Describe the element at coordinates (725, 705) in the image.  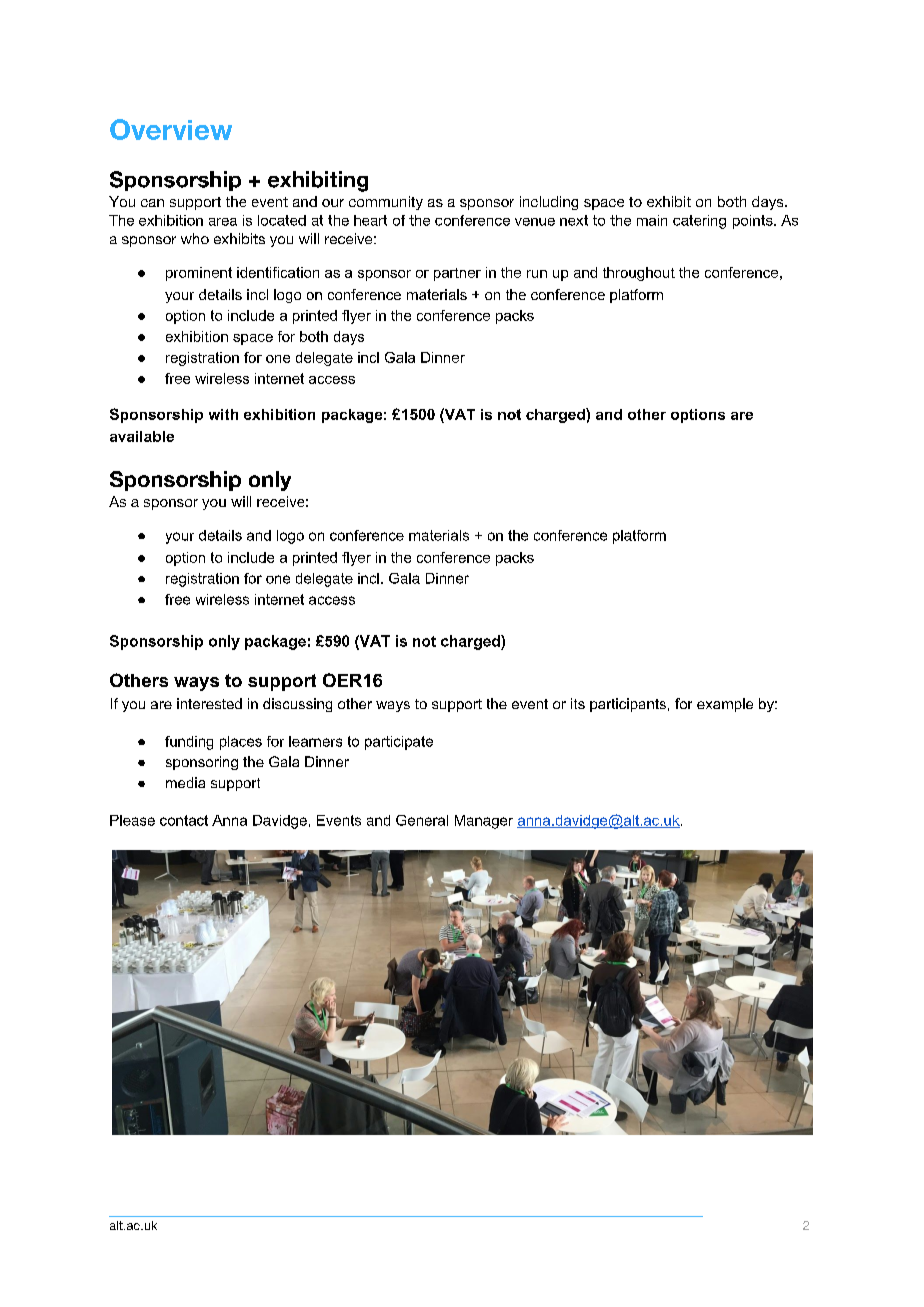
I see `example` at that location.
